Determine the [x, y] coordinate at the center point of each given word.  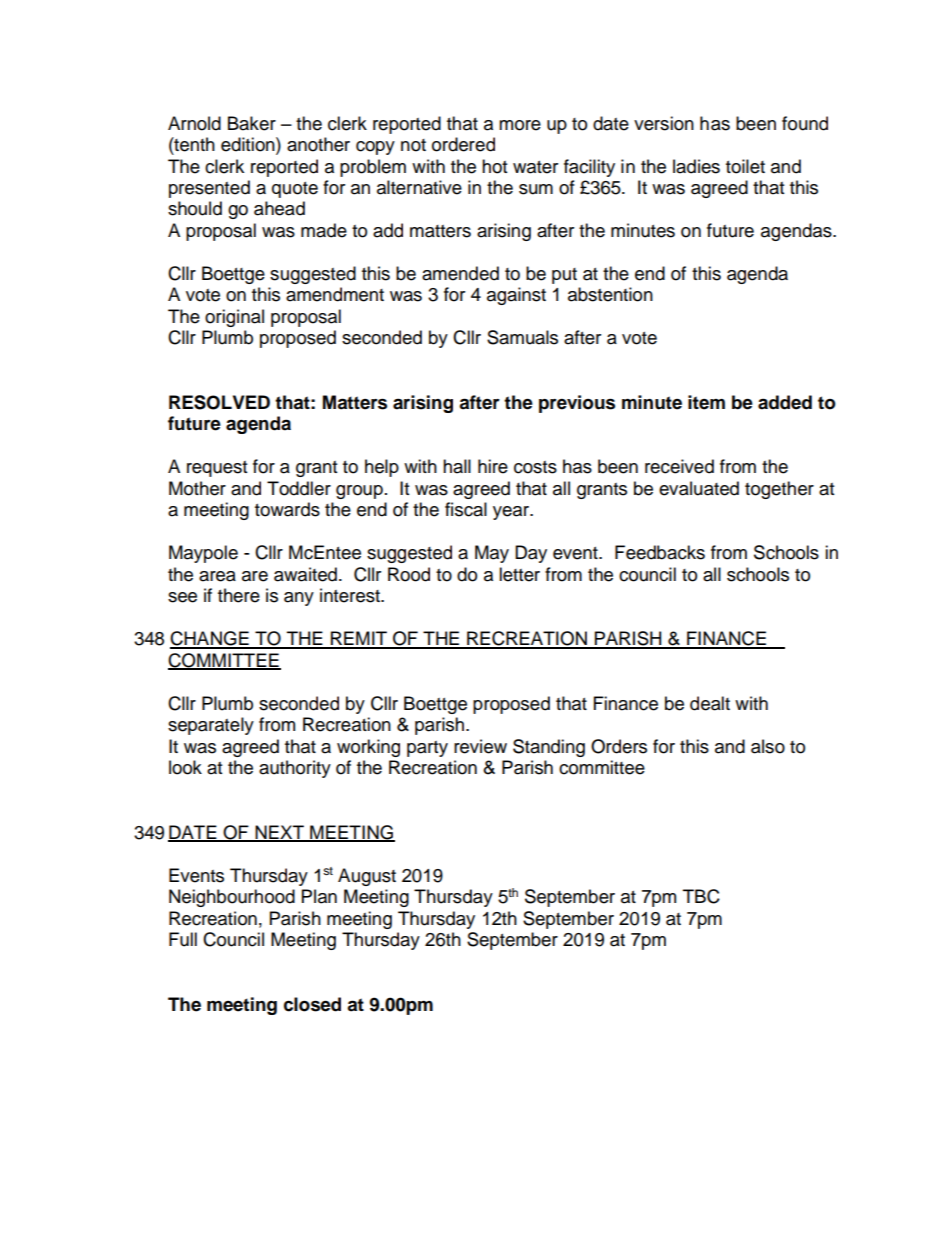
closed [312, 1004]
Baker [252, 123]
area [217, 576]
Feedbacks [660, 552]
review [480, 746]
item [706, 402]
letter [519, 574]
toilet [745, 166]
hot [494, 166]
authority [295, 769]
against [516, 296]
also [768, 746]
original [234, 318]
